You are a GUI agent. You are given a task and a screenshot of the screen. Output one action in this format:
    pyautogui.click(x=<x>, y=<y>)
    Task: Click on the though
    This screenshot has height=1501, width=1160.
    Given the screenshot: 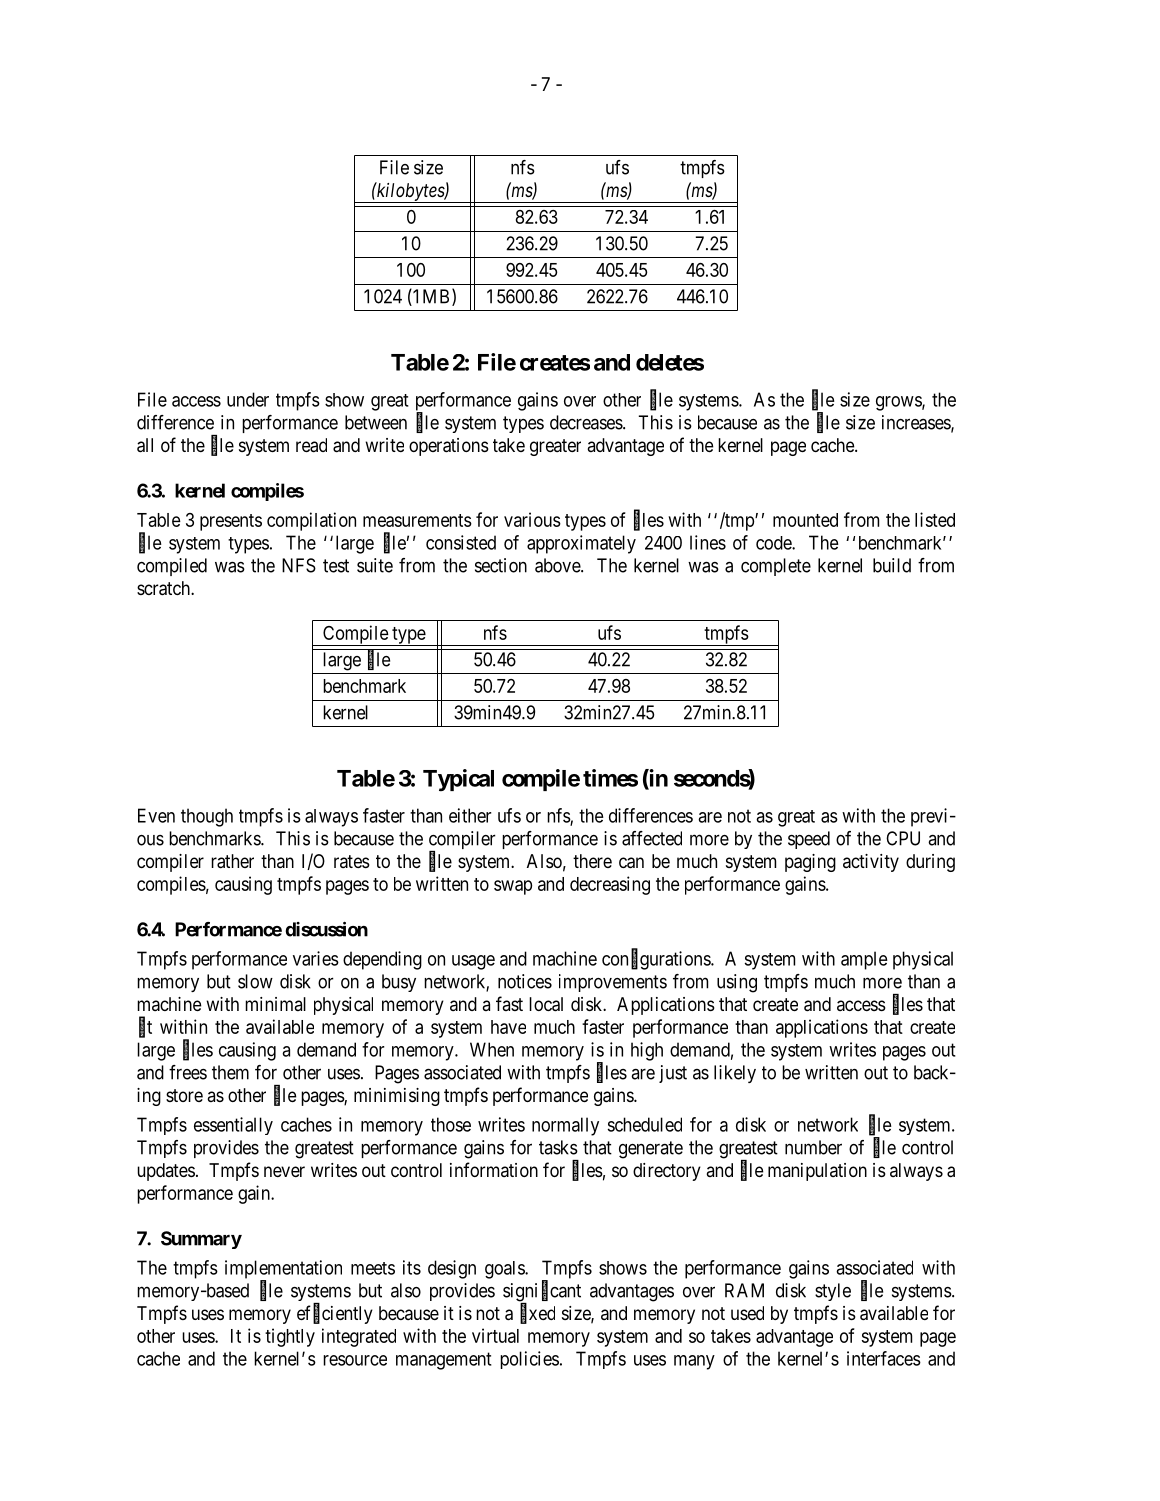 What is the action you would take?
    pyautogui.click(x=207, y=817)
